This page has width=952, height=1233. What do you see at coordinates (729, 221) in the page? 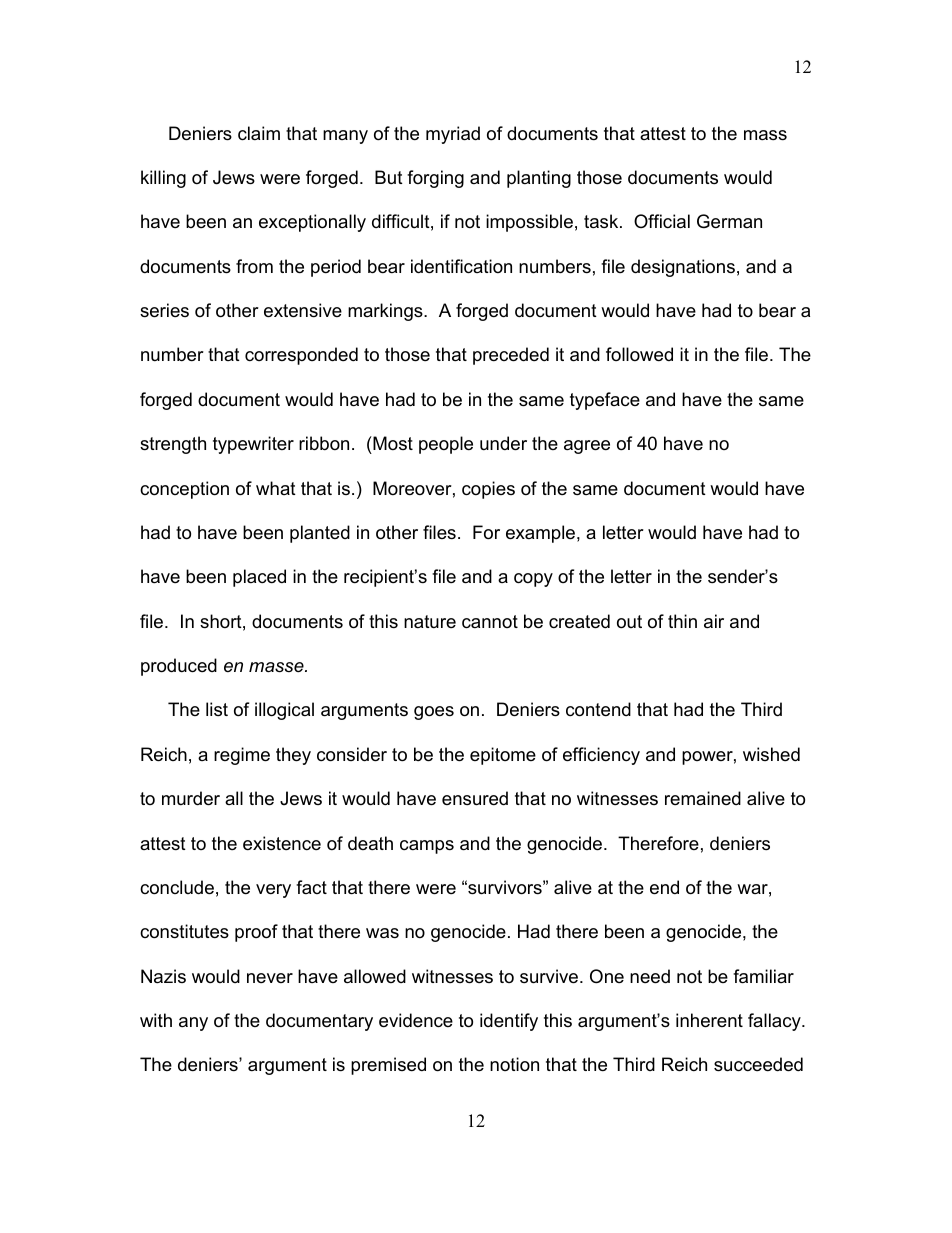
I see `German` at bounding box center [729, 221].
